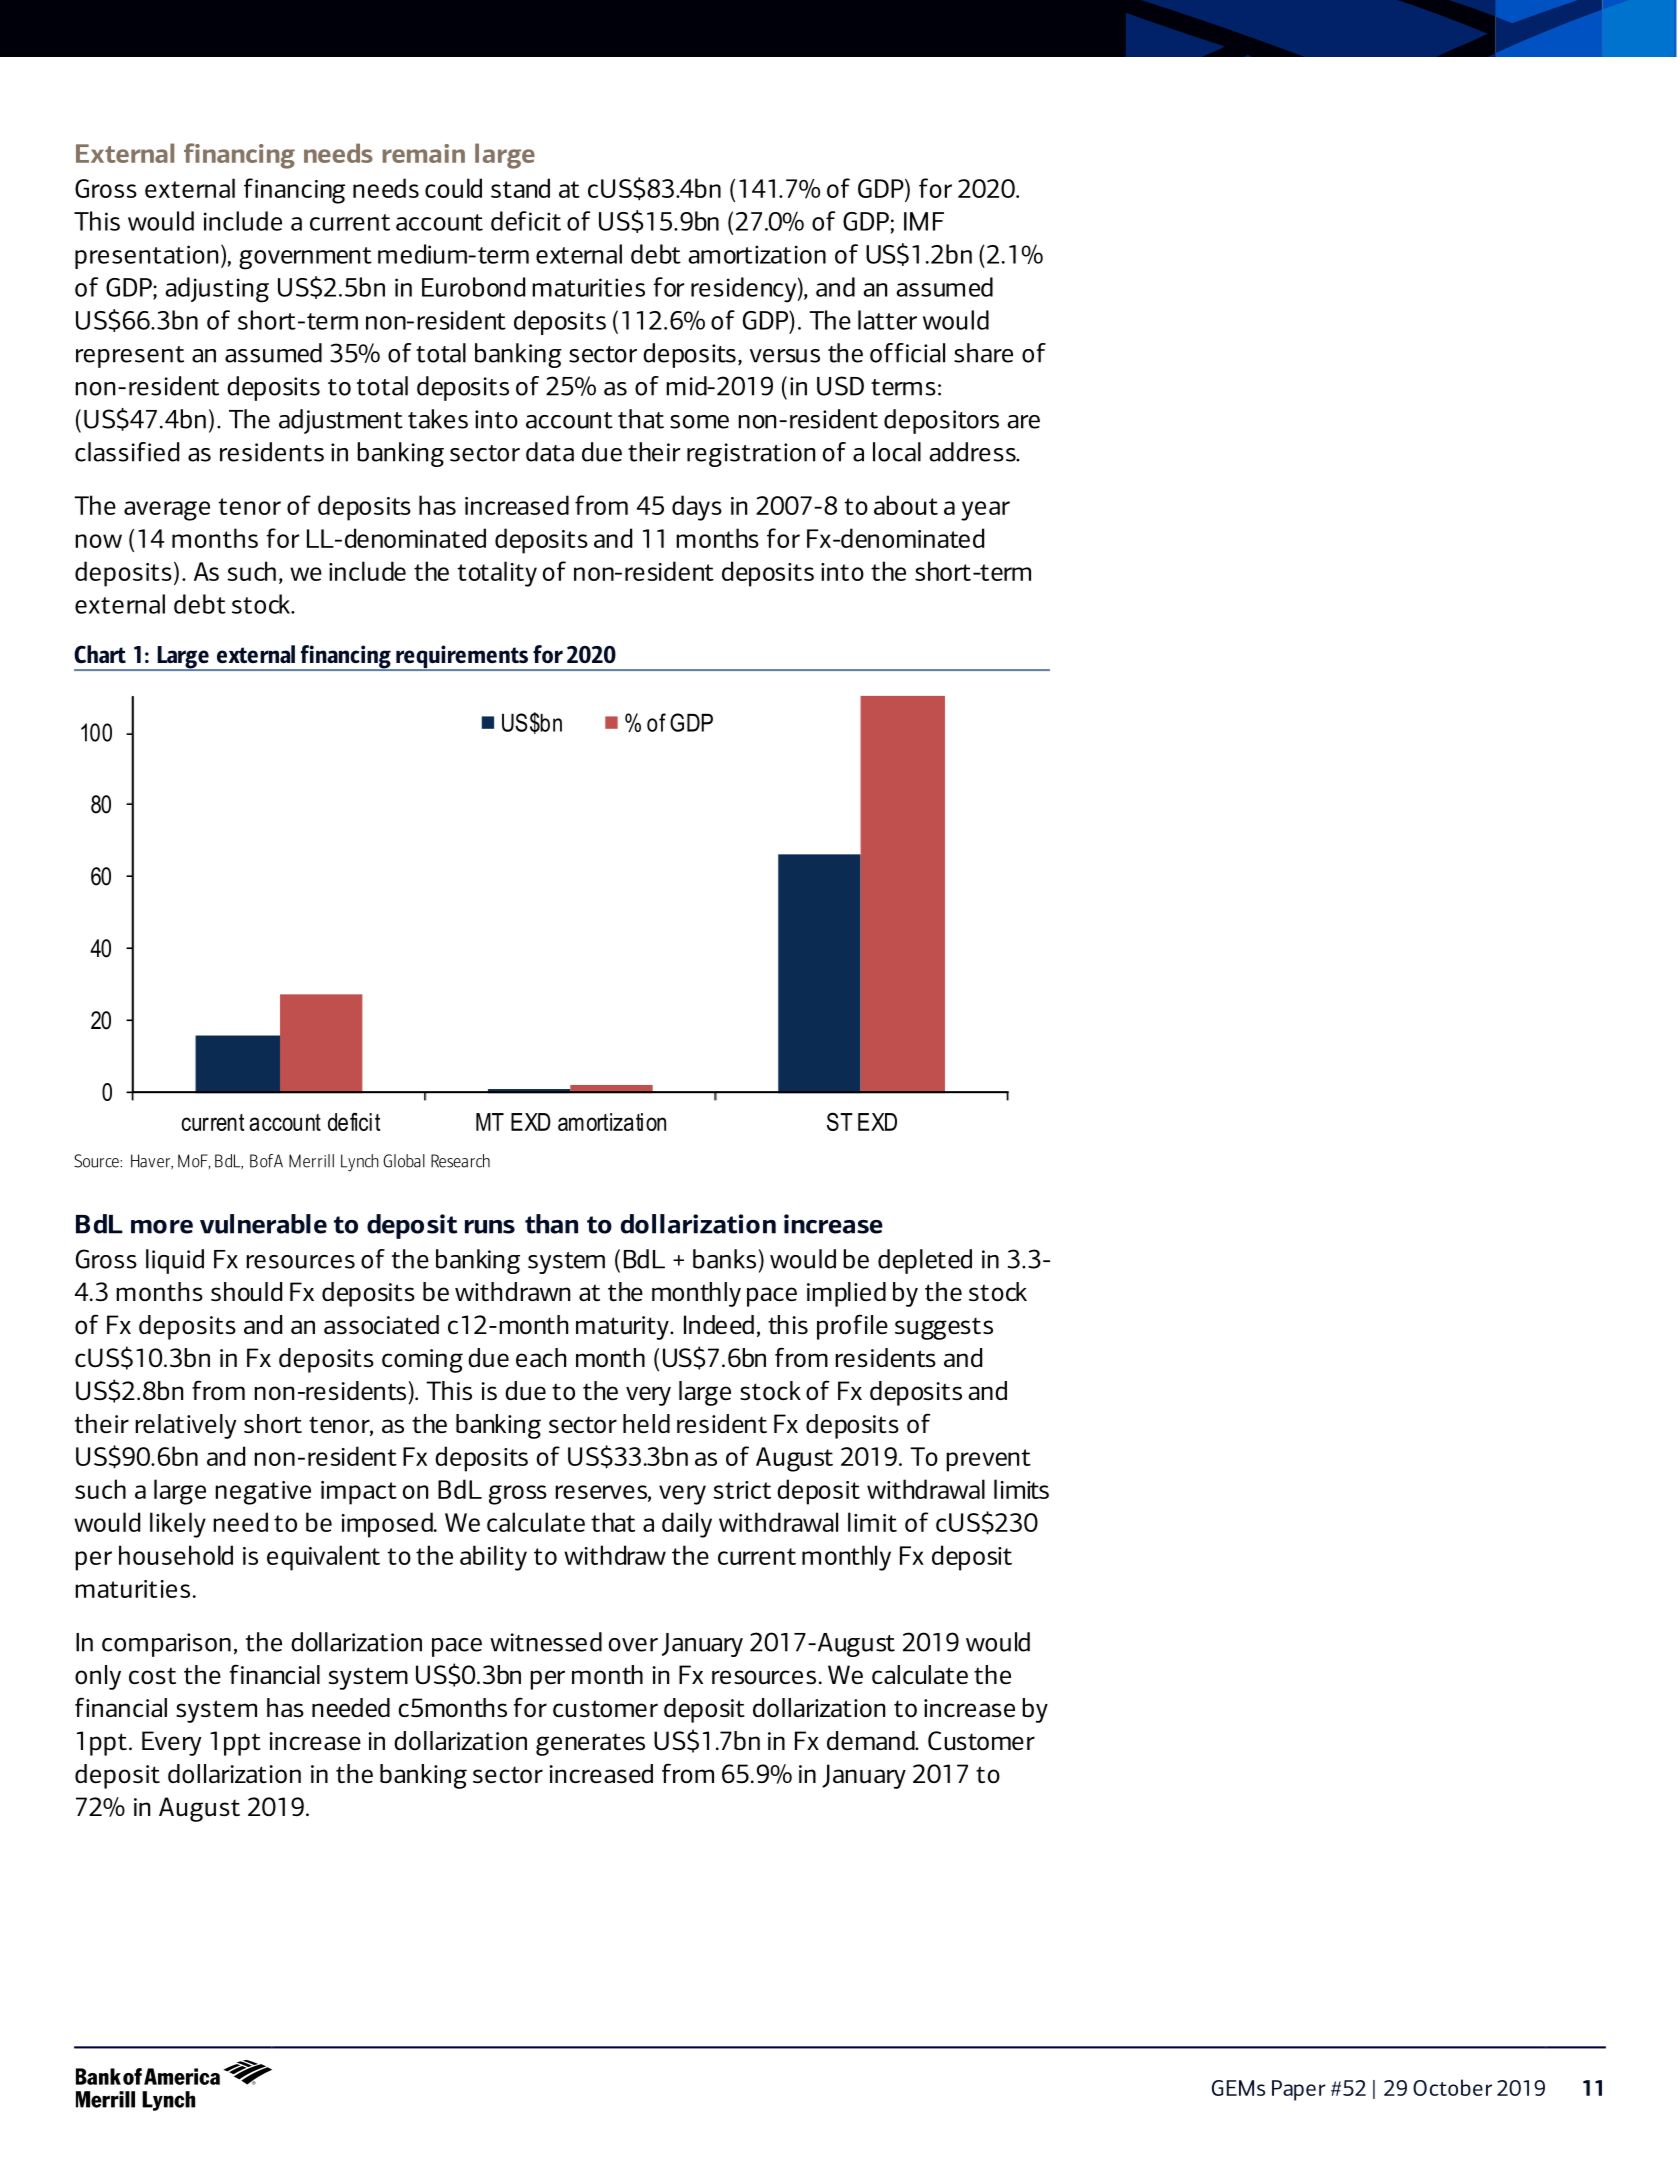  Describe the element at coordinates (872, 1740) in the document. I see `demand` at that location.
